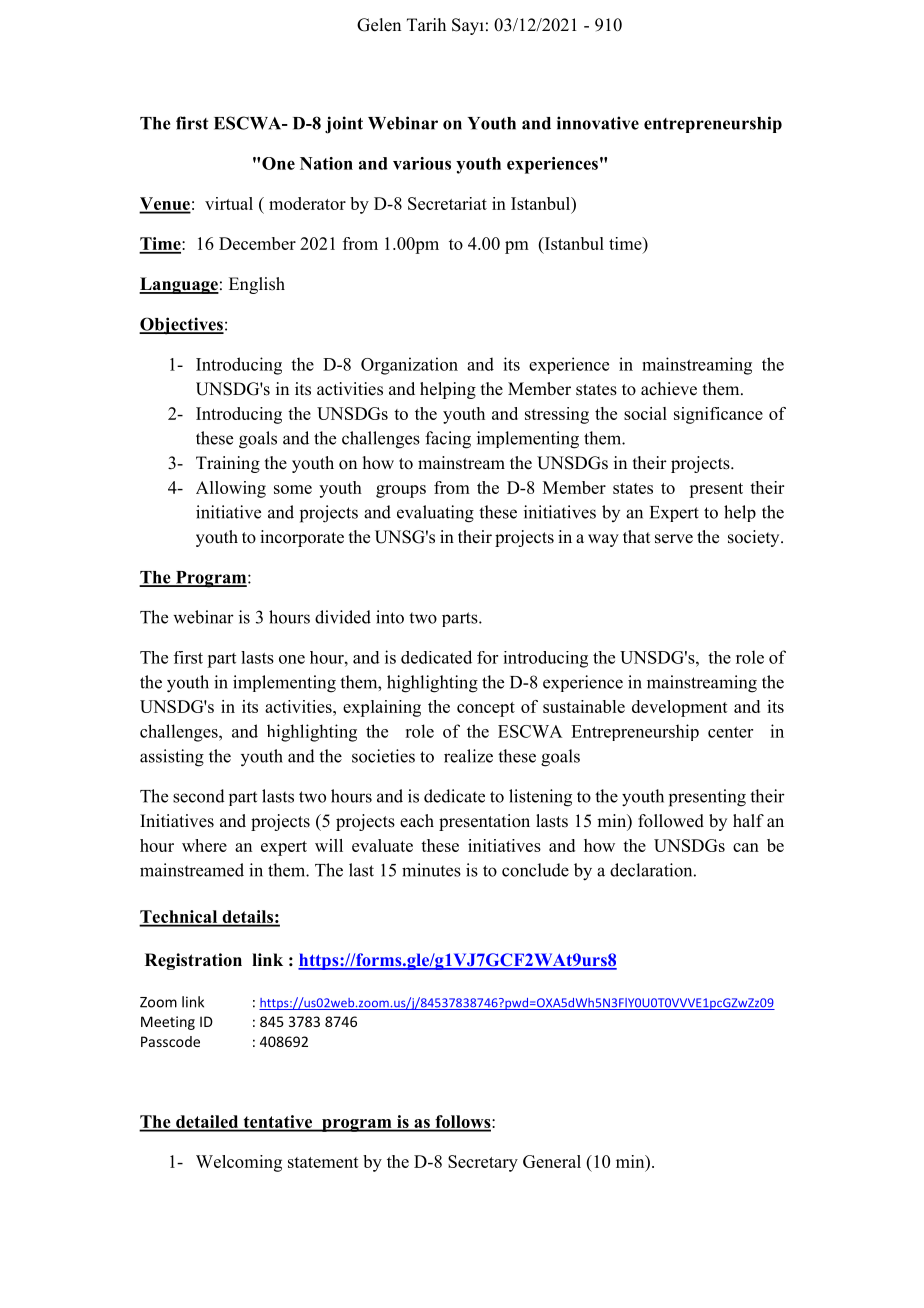  What do you see at coordinates (293, 489) in the screenshot?
I see `some` at bounding box center [293, 489].
